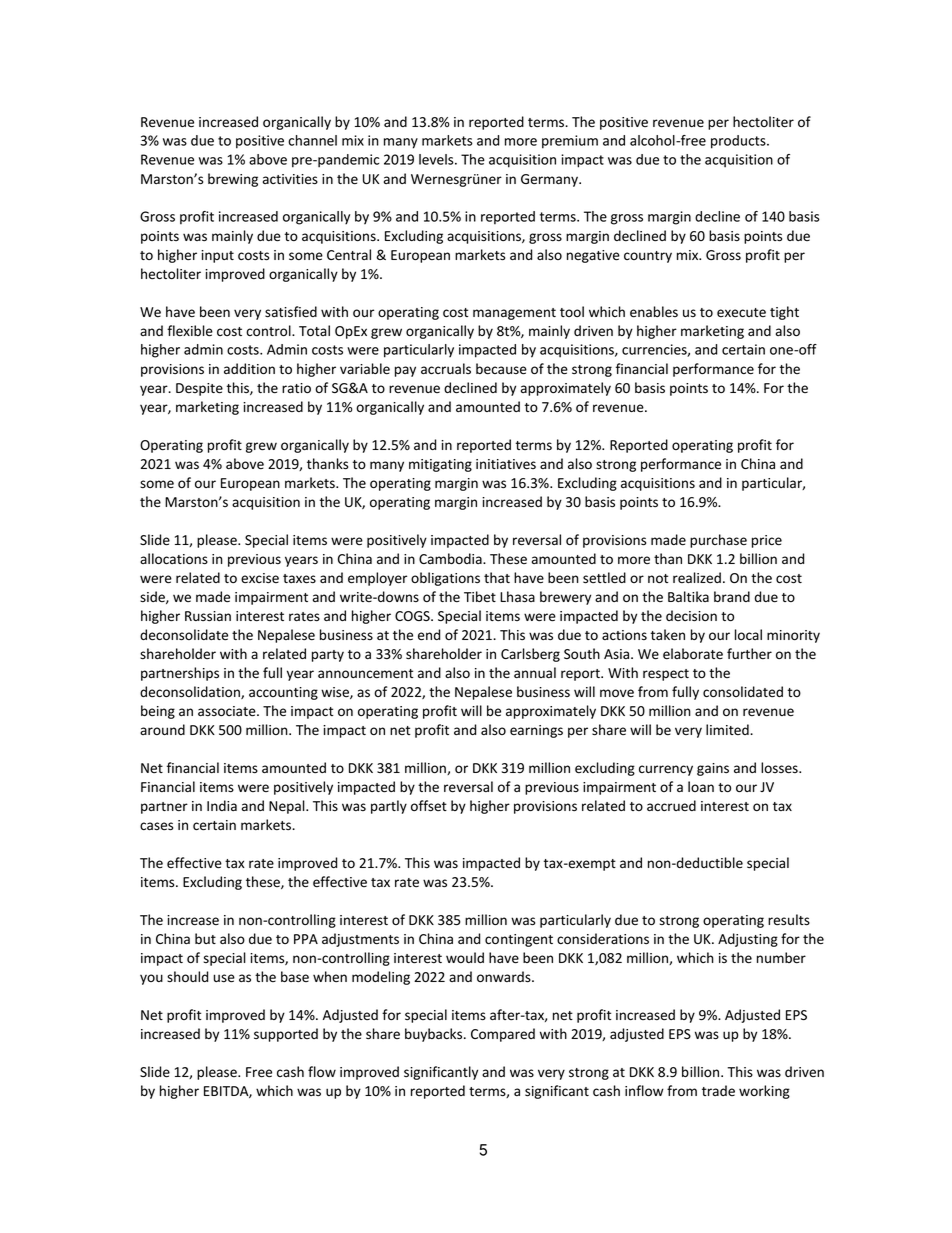 This page has width=952, height=1233. What do you see at coordinates (208, 616) in the page?
I see `Russian` at bounding box center [208, 616].
